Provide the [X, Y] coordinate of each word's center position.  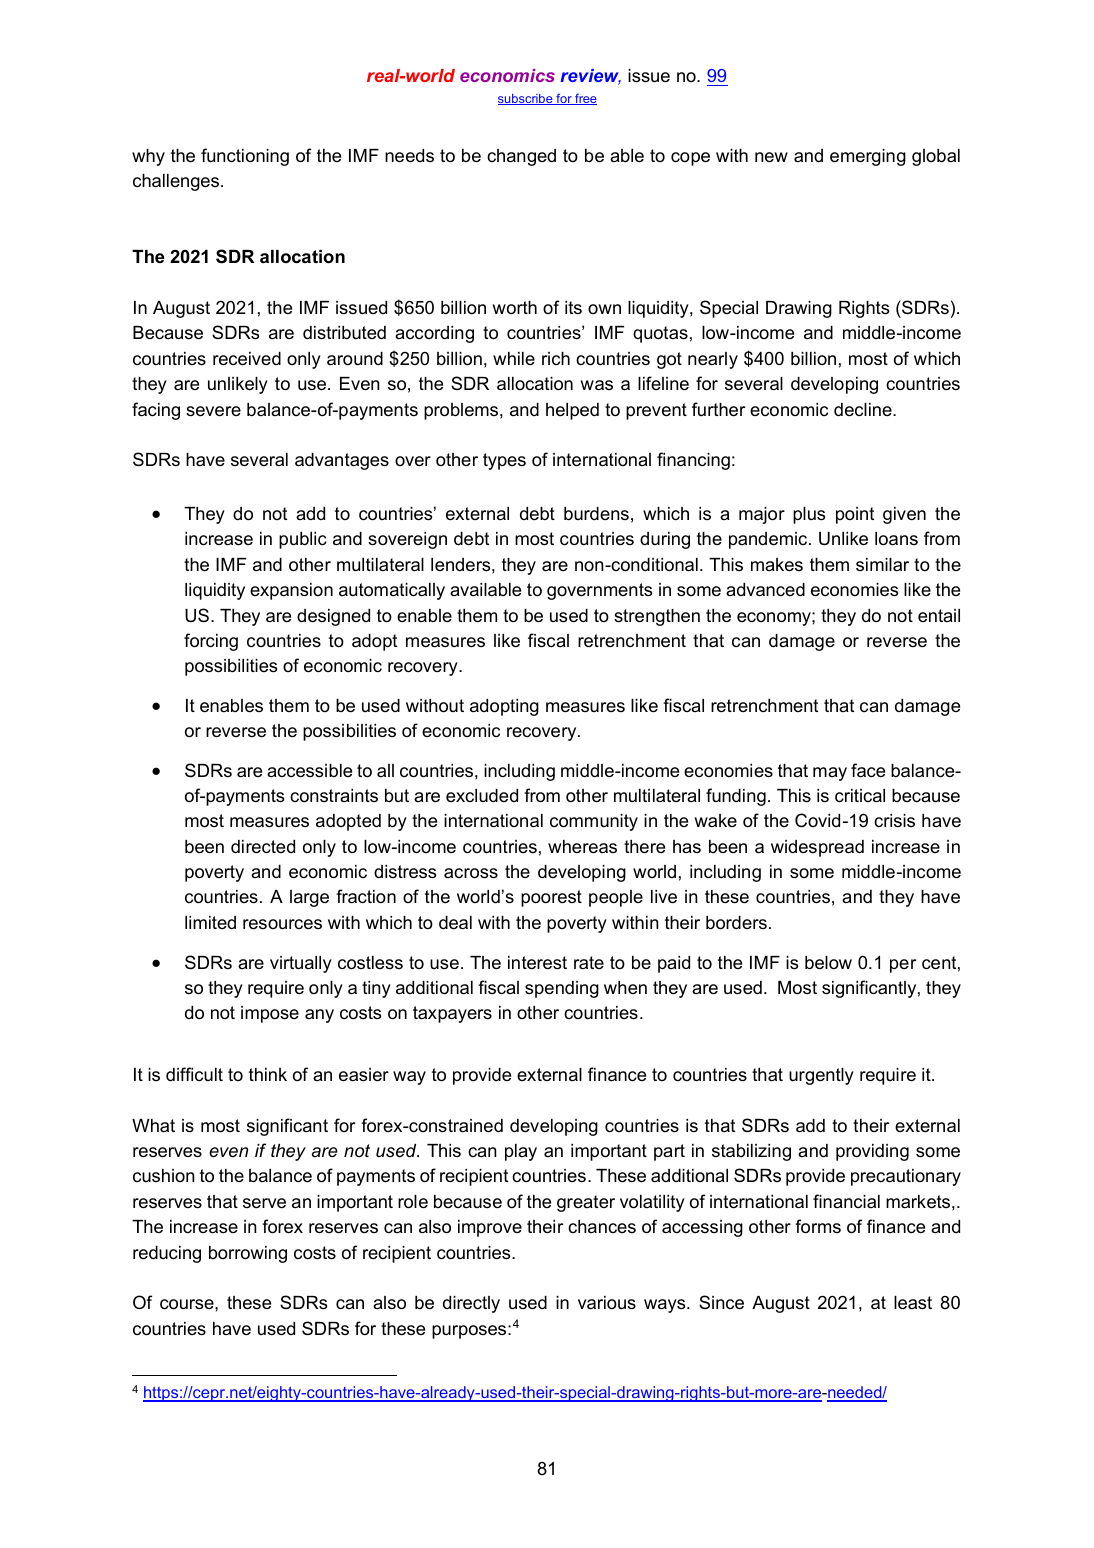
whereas [582, 847]
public [303, 540]
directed [263, 847]
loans [896, 539]
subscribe [526, 99]
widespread [817, 848]
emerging [868, 157]
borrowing [248, 1254]
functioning [245, 157]
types [504, 461]
